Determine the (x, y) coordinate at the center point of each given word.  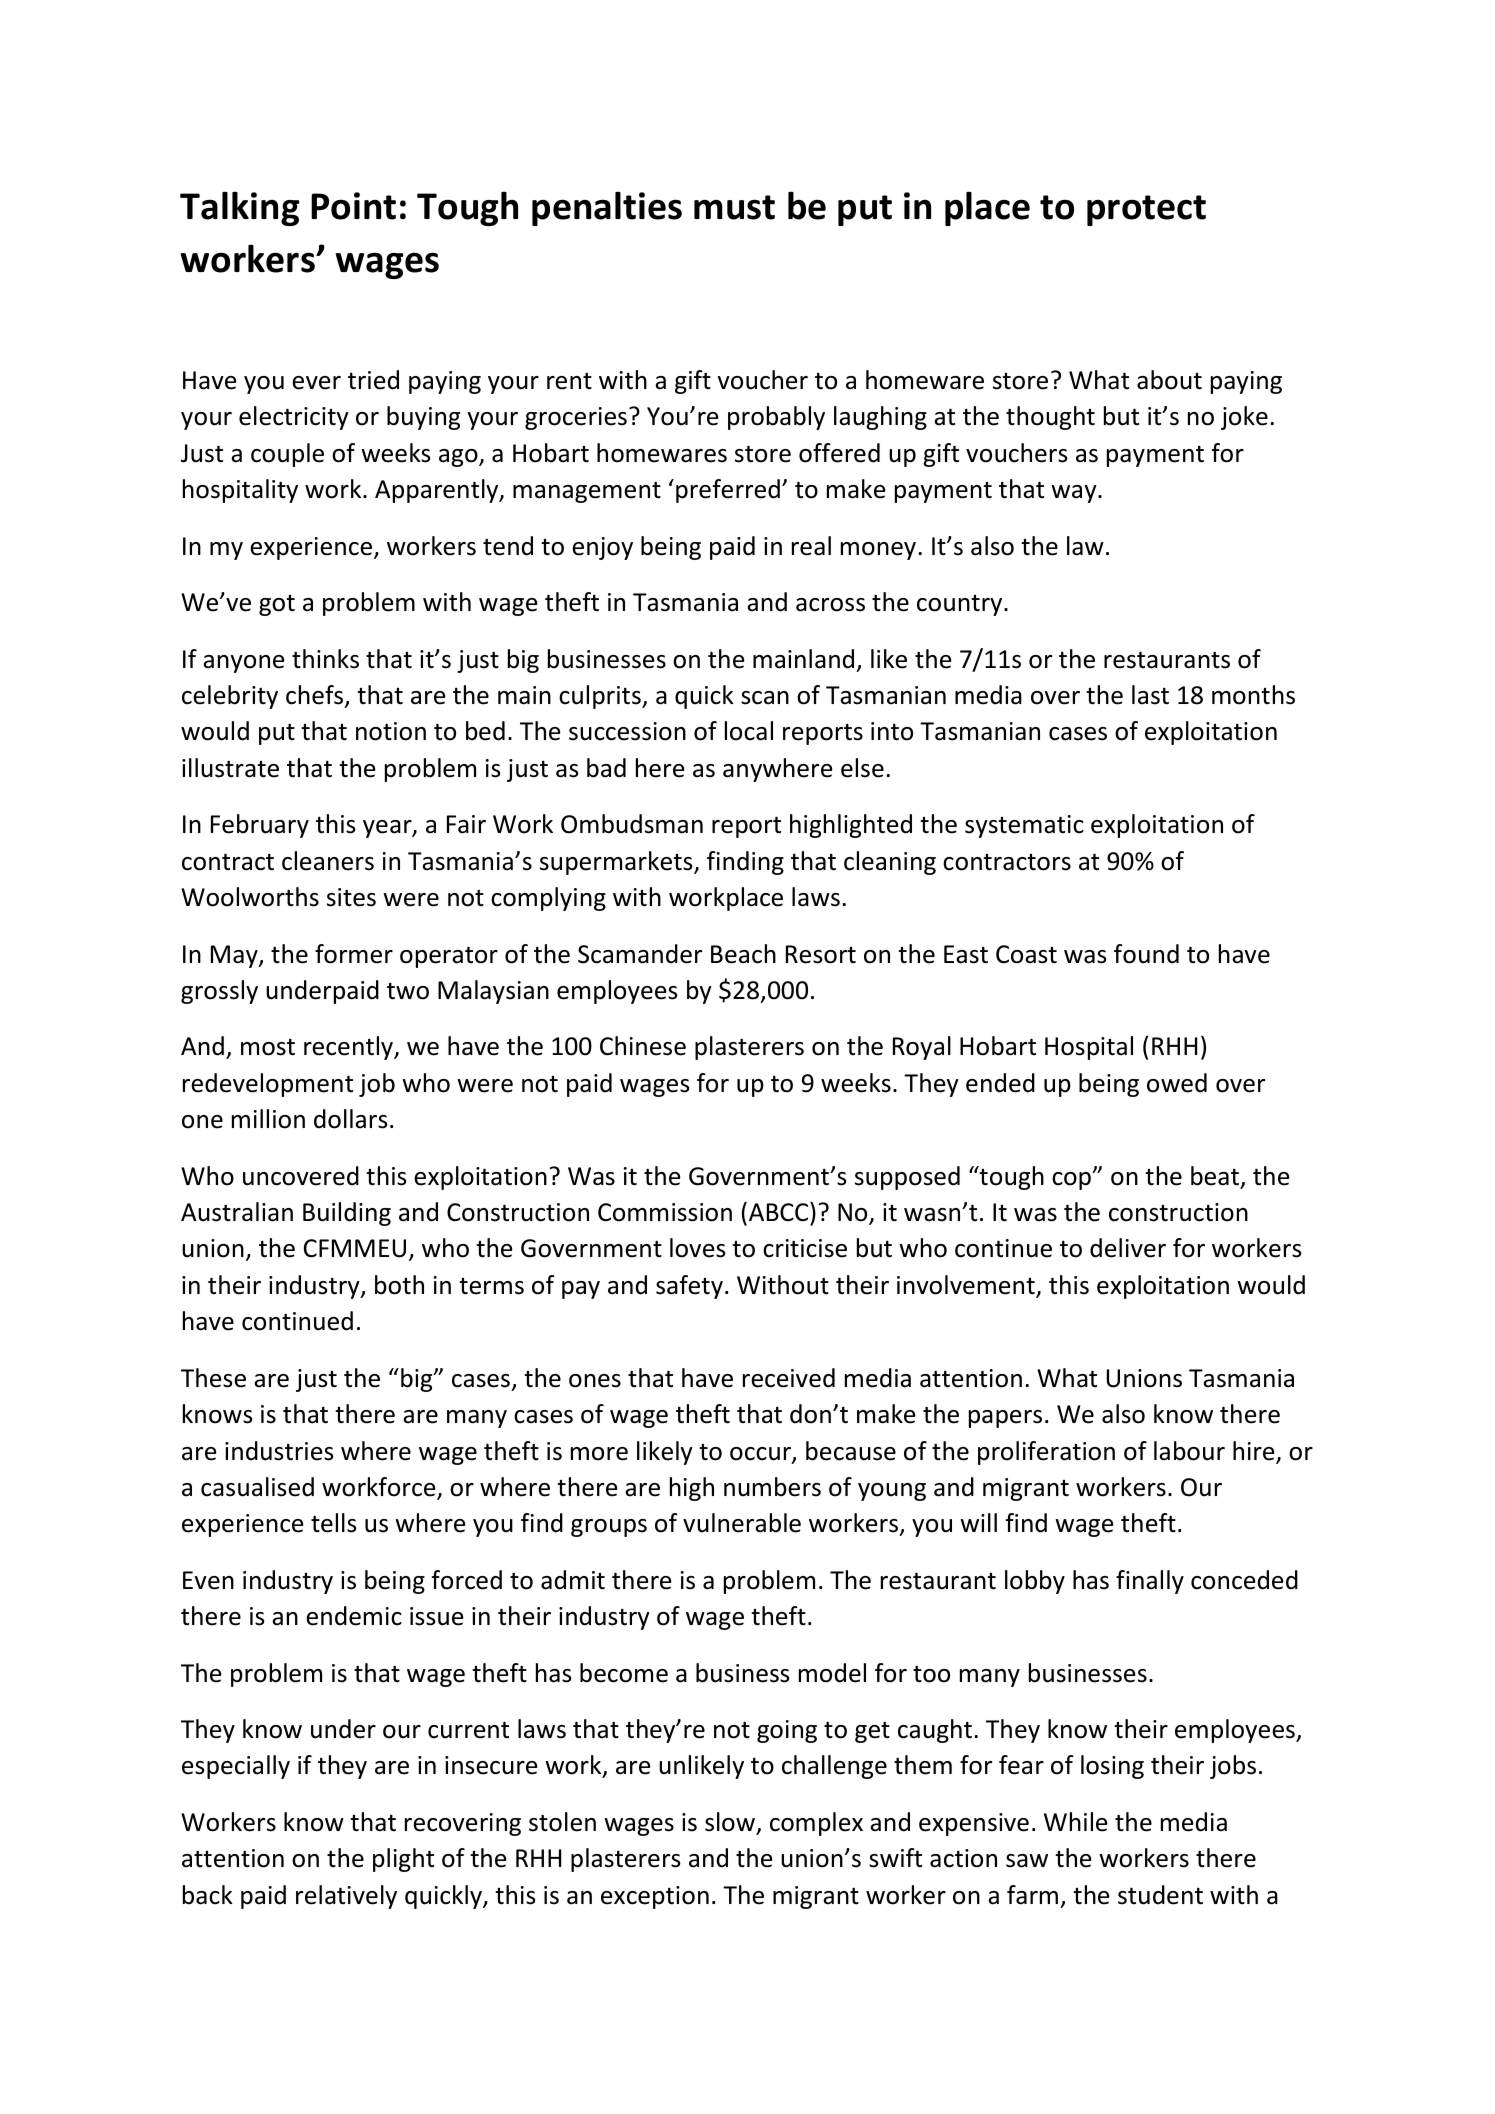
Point (353, 206)
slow (731, 1823)
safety (689, 1287)
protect (1146, 210)
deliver (1128, 1248)
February (260, 826)
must (734, 207)
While (1076, 1822)
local (749, 731)
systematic (1024, 826)
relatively (346, 1897)
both (399, 1285)
